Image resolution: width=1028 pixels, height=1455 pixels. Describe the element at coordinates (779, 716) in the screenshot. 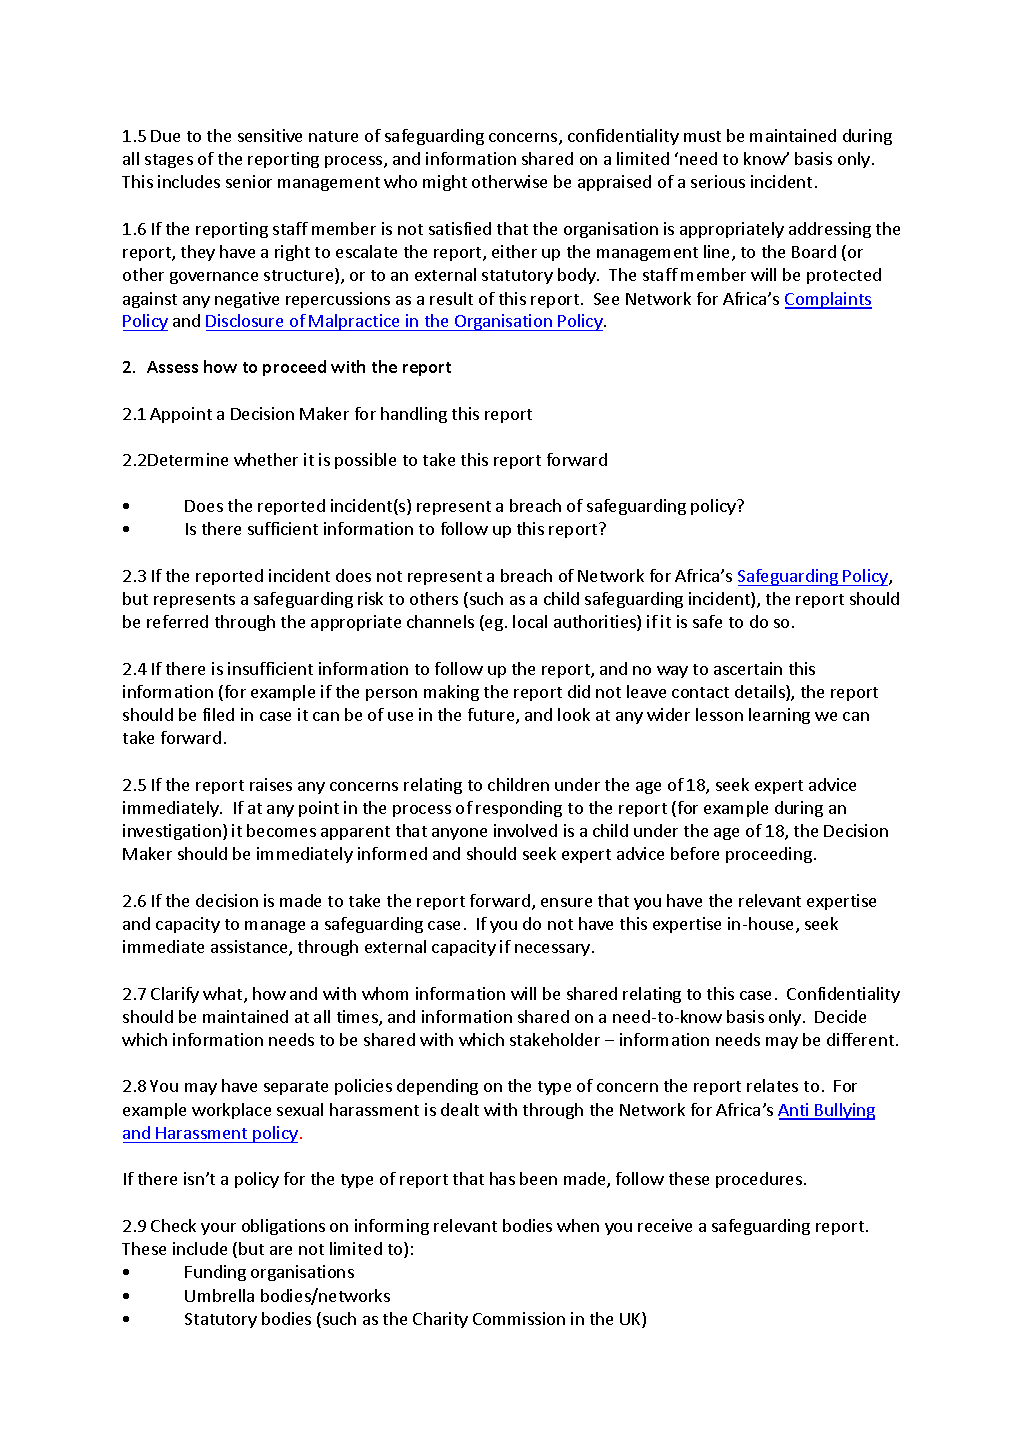

I see `learning` at that location.
